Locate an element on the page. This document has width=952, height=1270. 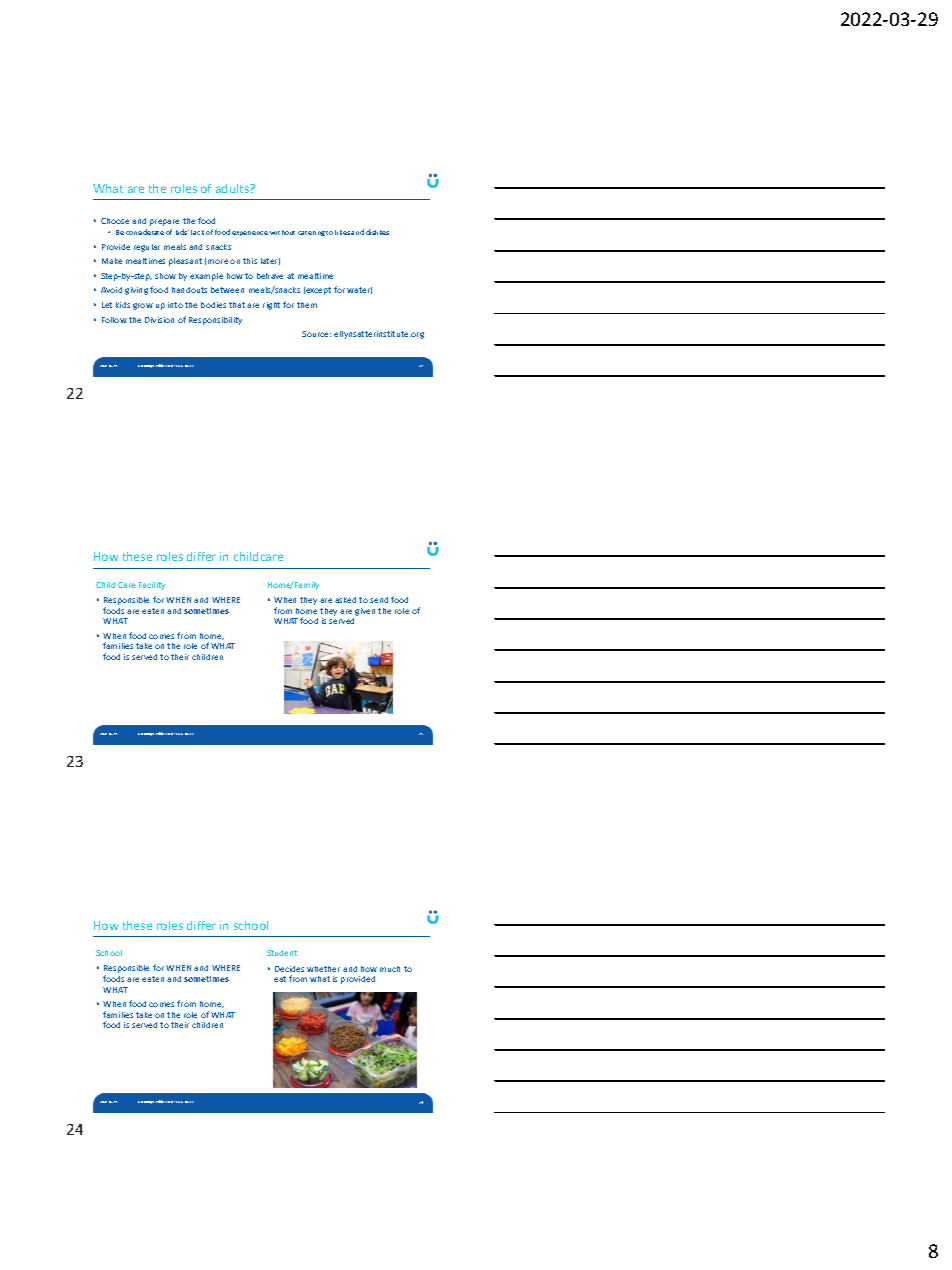
considerate is located at coordinates (145, 232).
